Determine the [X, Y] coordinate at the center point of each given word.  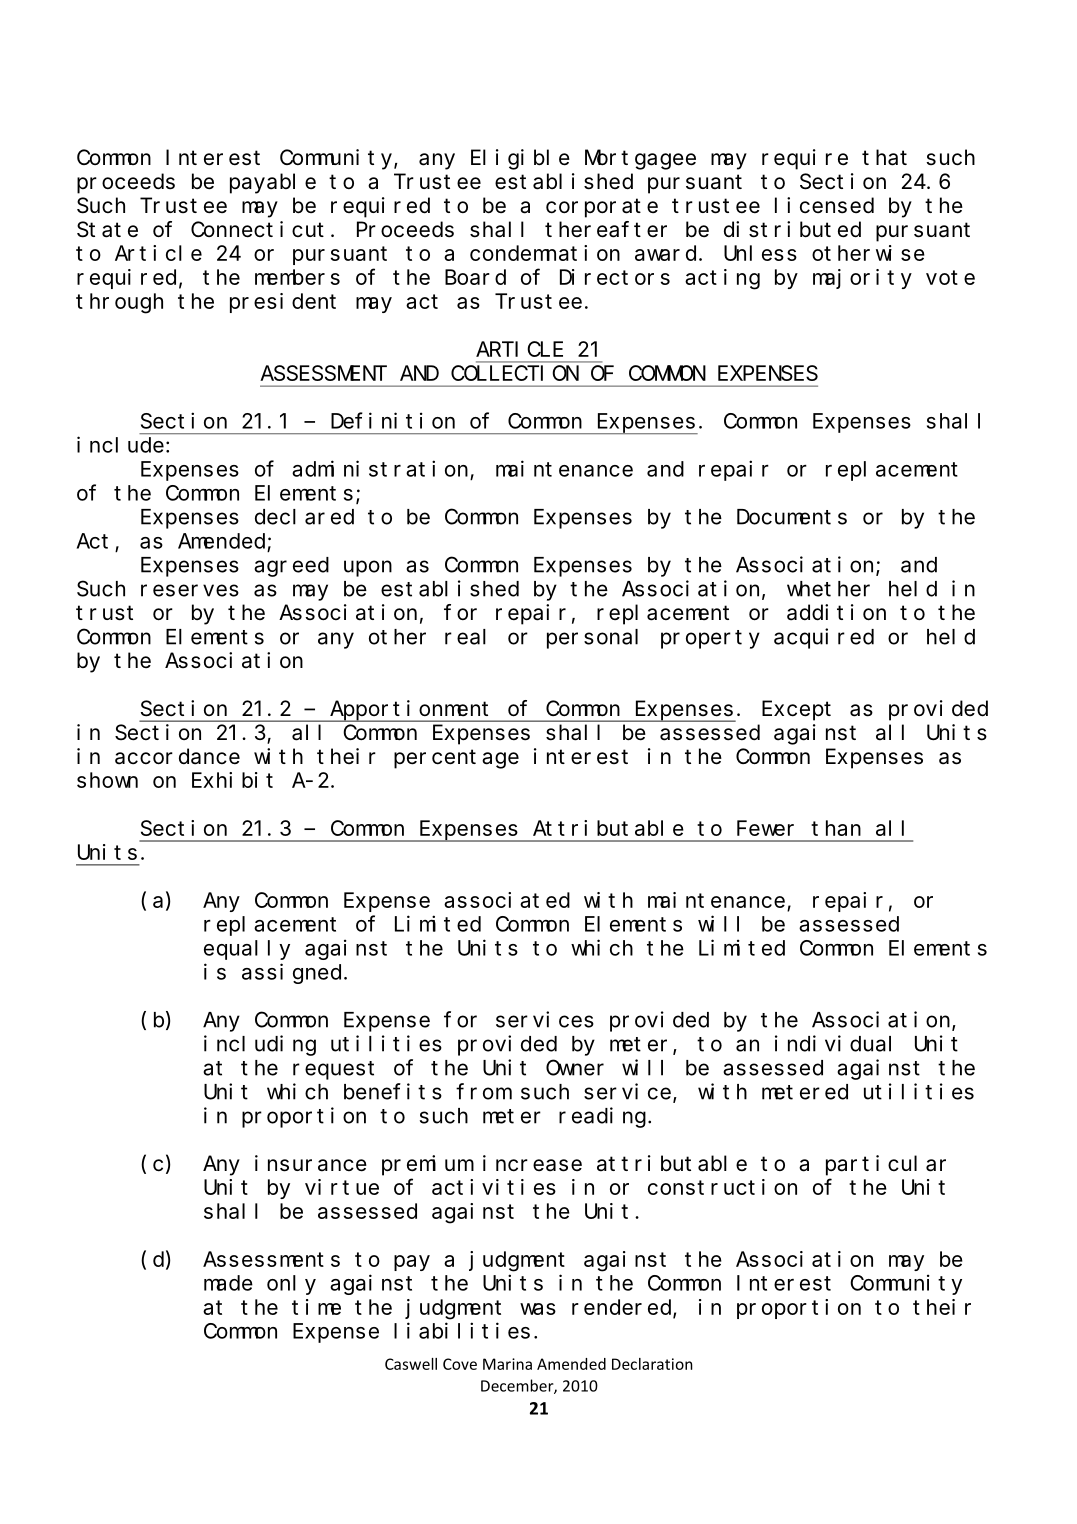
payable [273, 183]
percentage [456, 759]
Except [796, 711]
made [228, 1283]
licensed [824, 205]
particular [886, 1165]
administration [380, 468]
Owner [575, 1068]
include [120, 444]
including [260, 1045]
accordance [177, 756]
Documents [792, 517]
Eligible [520, 159]
